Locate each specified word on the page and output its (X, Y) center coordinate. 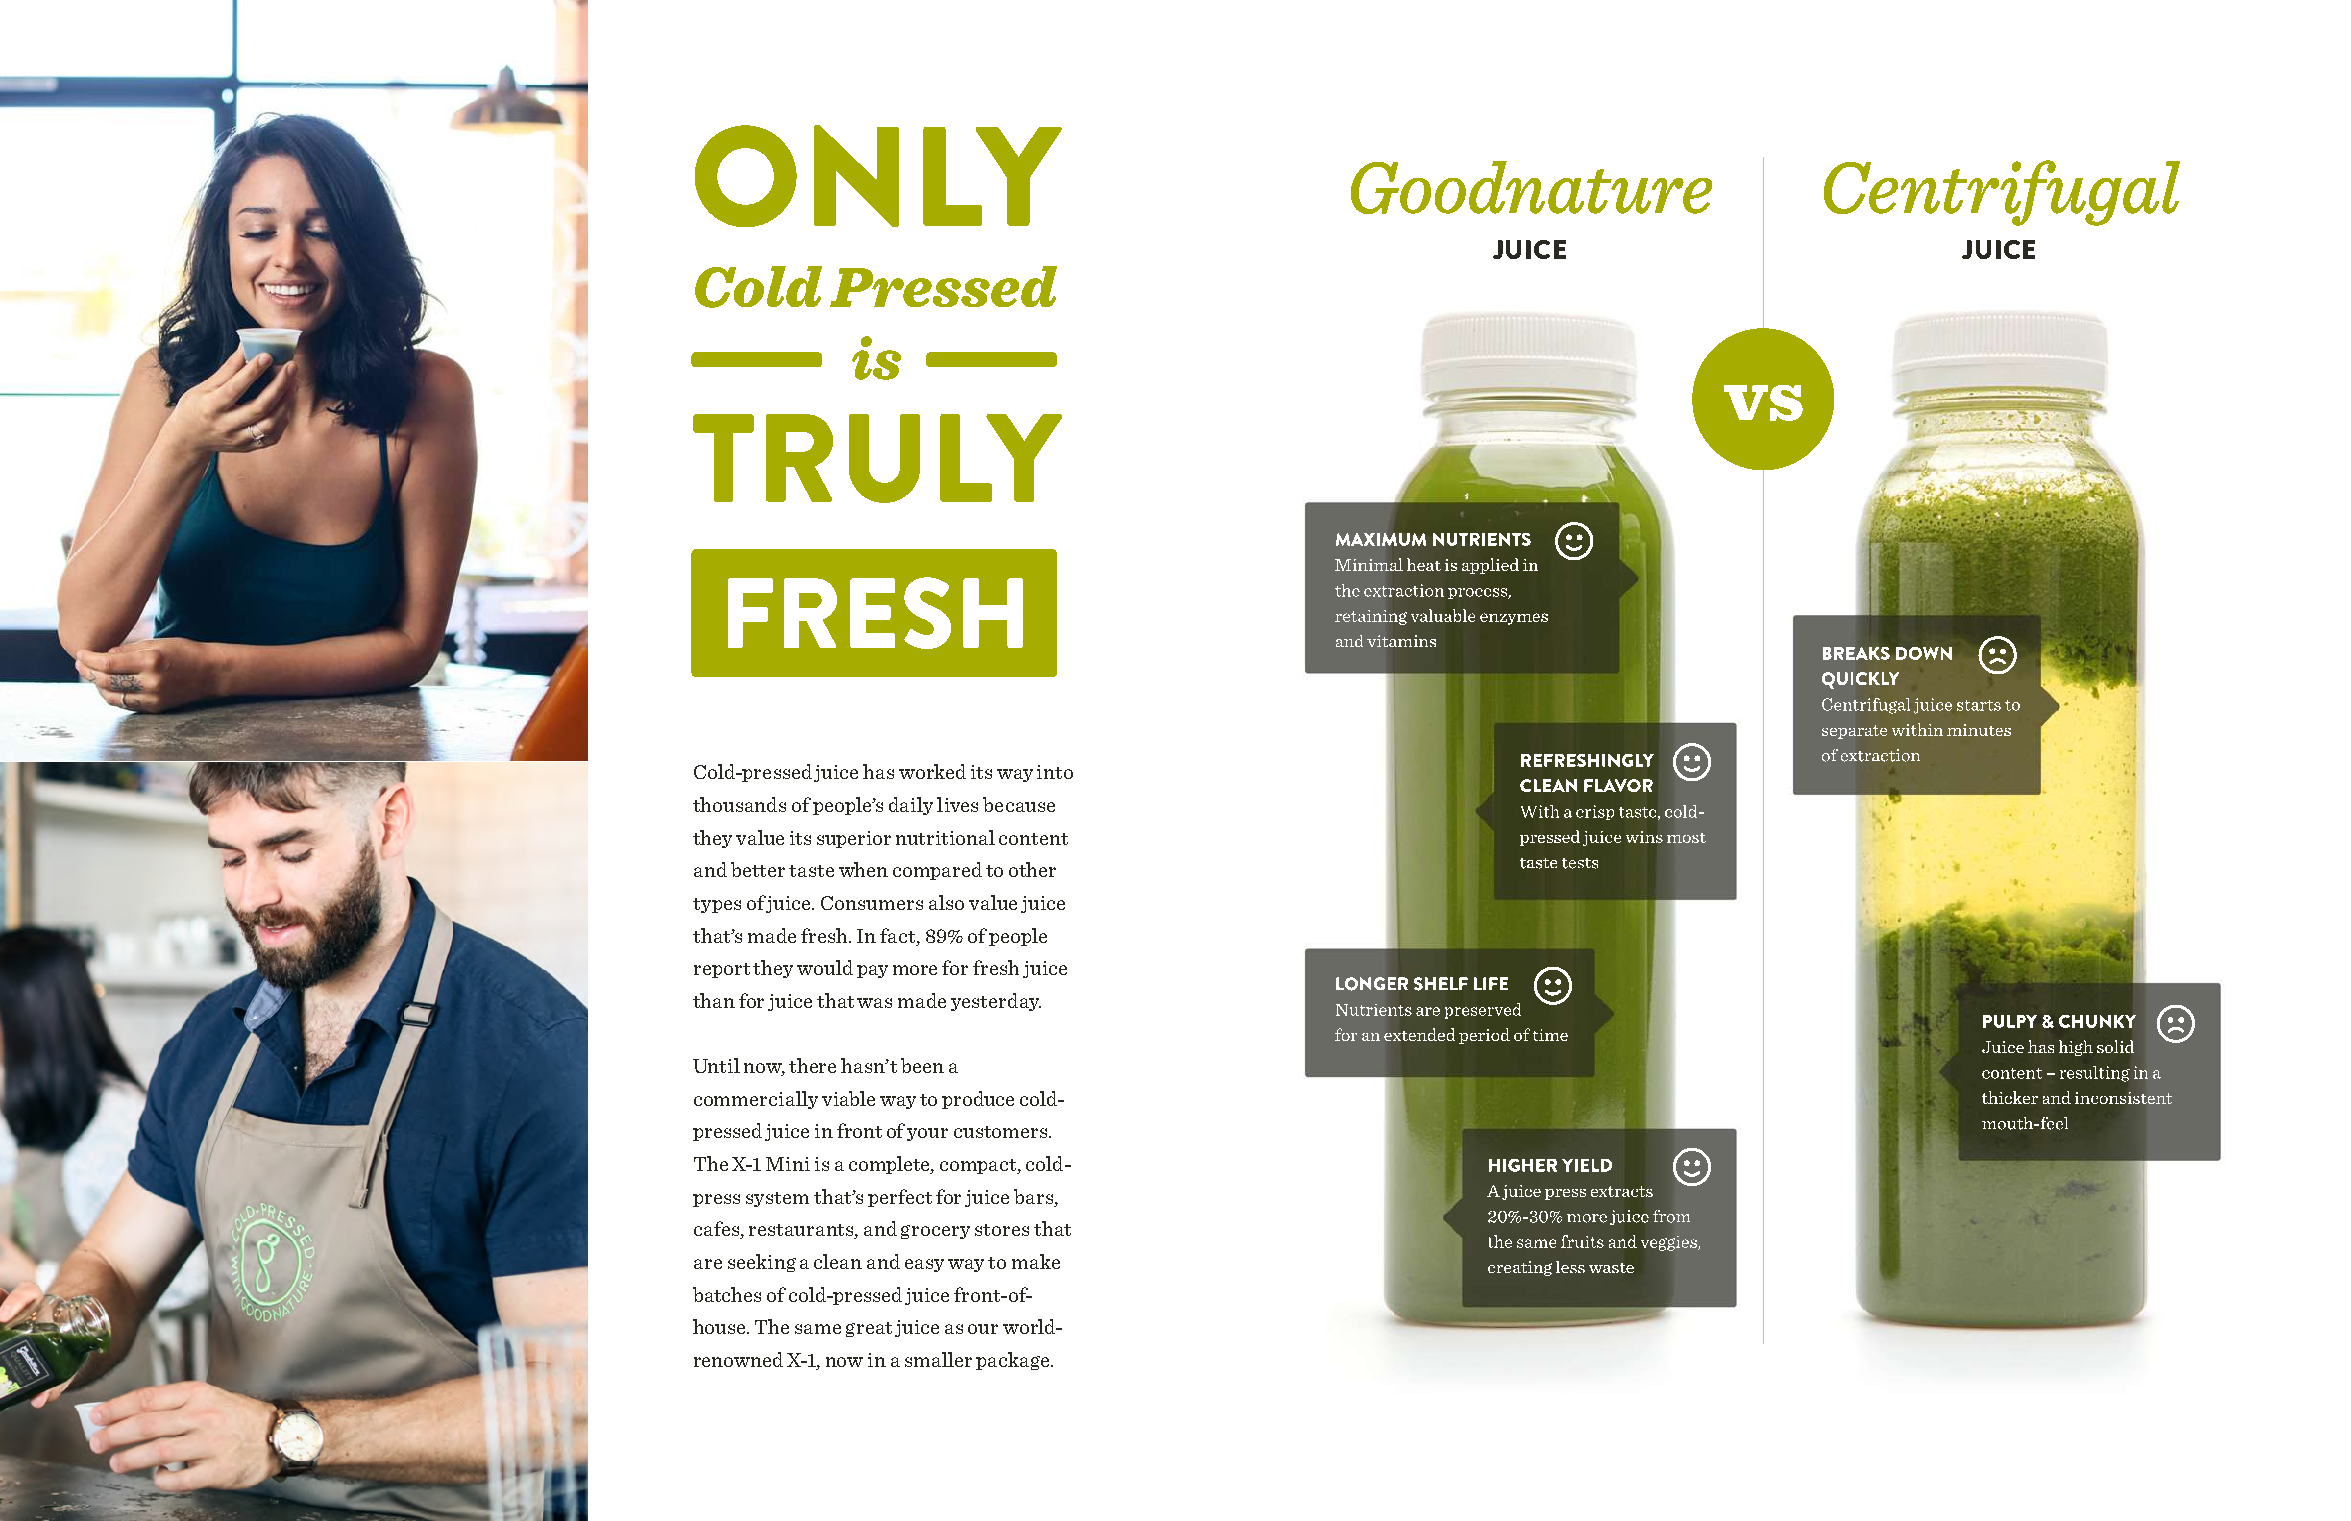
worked (932, 771)
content (1033, 839)
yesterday (996, 1002)
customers (1002, 1132)
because (1019, 804)
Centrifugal (2002, 193)
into (1055, 772)
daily (911, 806)
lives (957, 804)
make (1036, 1261)
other (1032, 869)
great (869, 1329)
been (922, 1065)
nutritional (945, 837)
